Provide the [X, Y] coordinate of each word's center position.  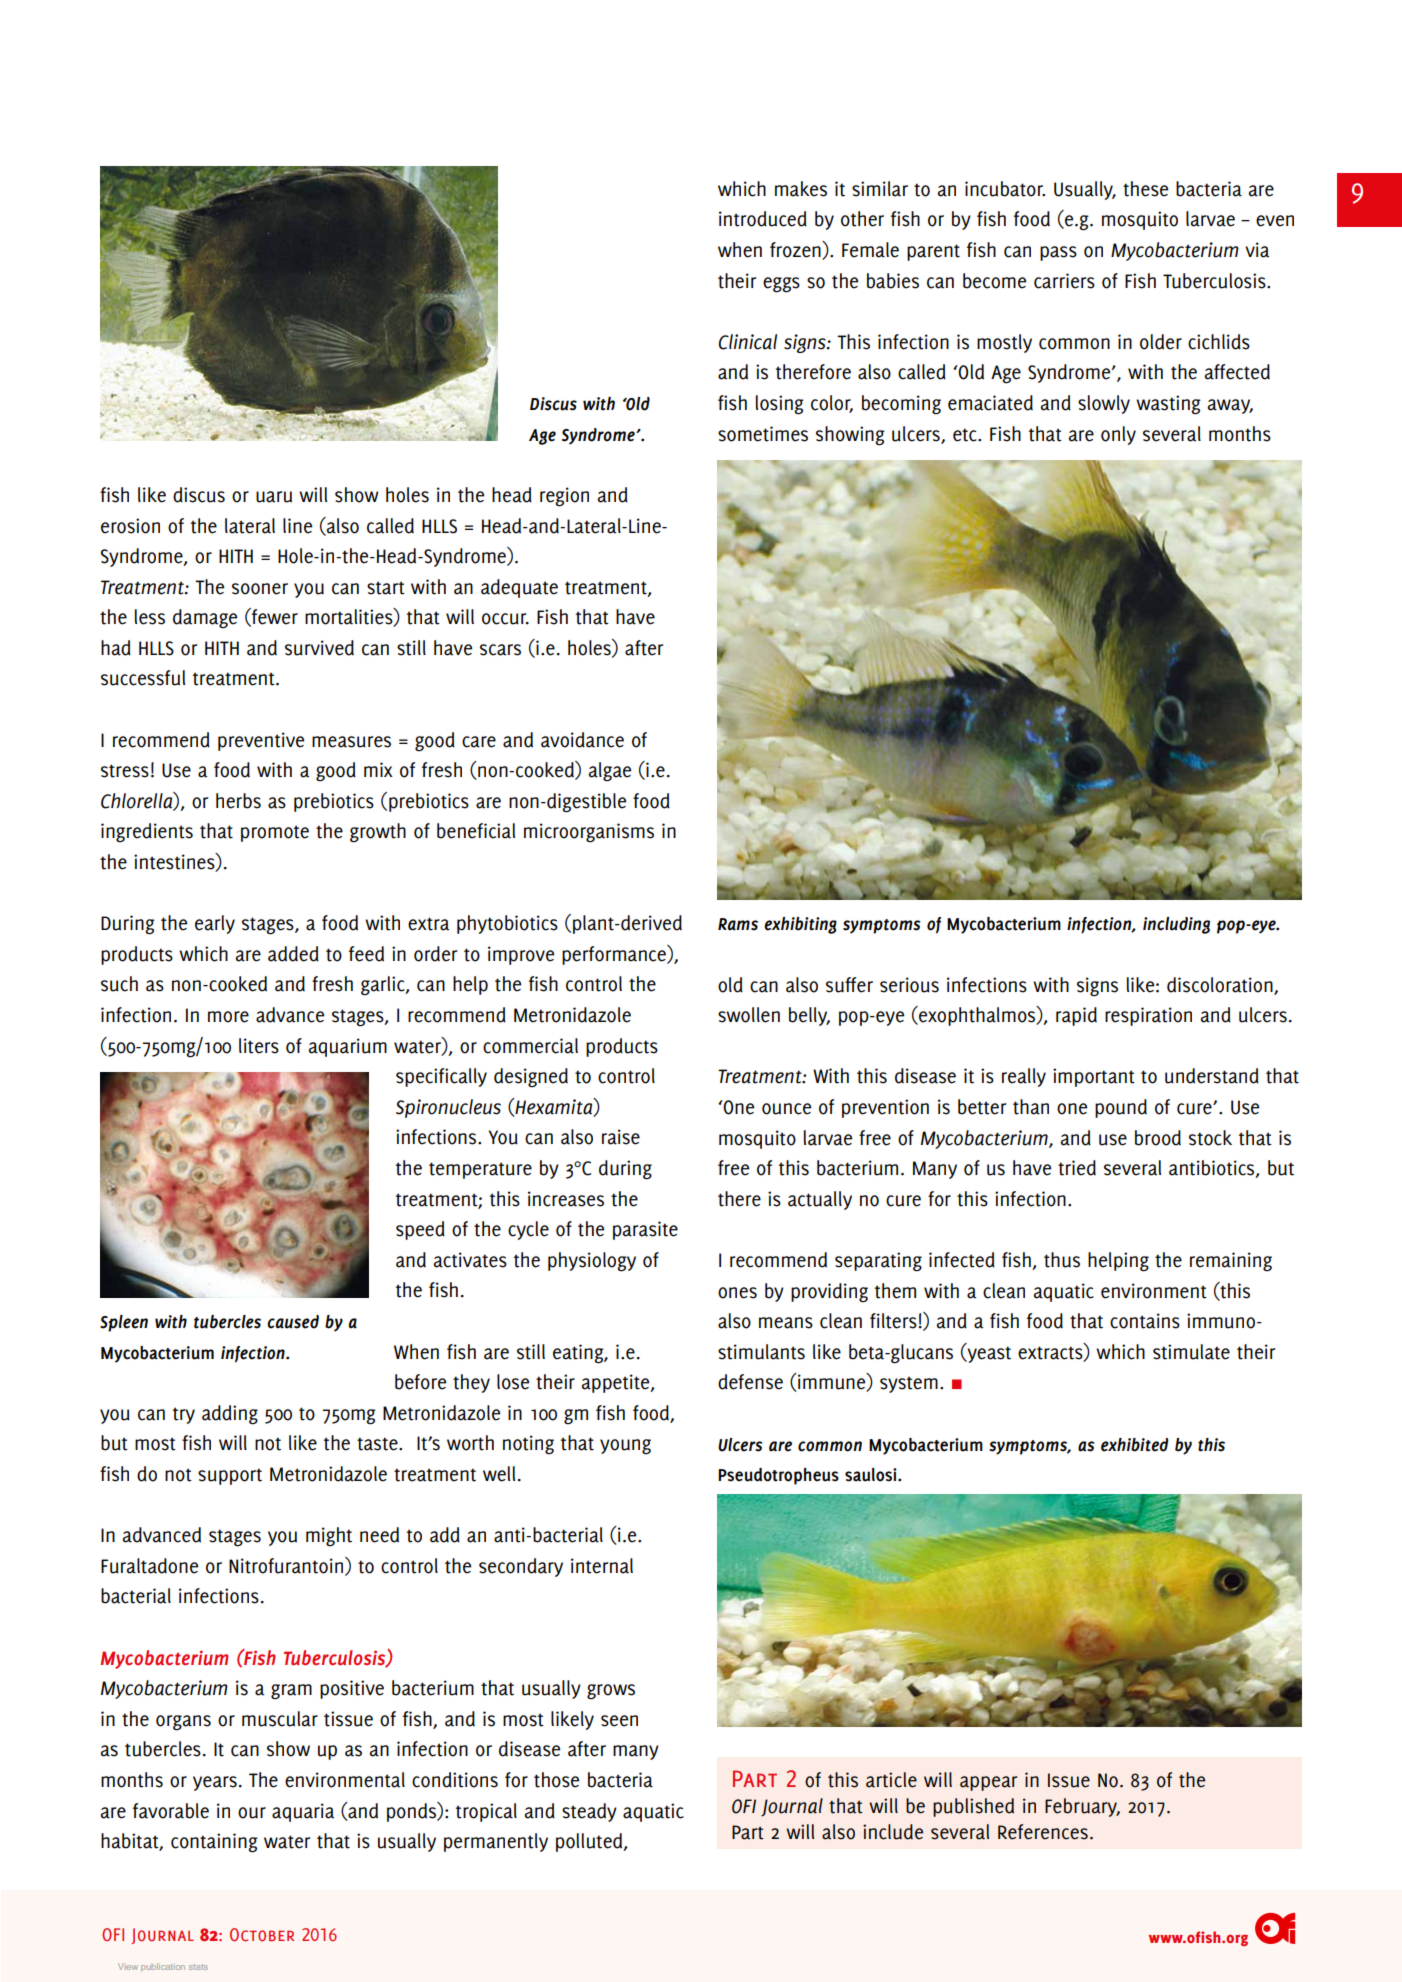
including [1176, 925]
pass [1058, 253]
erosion [130, 526]
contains [1145, 1321]
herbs [238, 801]
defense [750, 1382]
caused [293, 1322]
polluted [590, 1842]
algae [609, 772]
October [262, 1935]
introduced [763, 219]
